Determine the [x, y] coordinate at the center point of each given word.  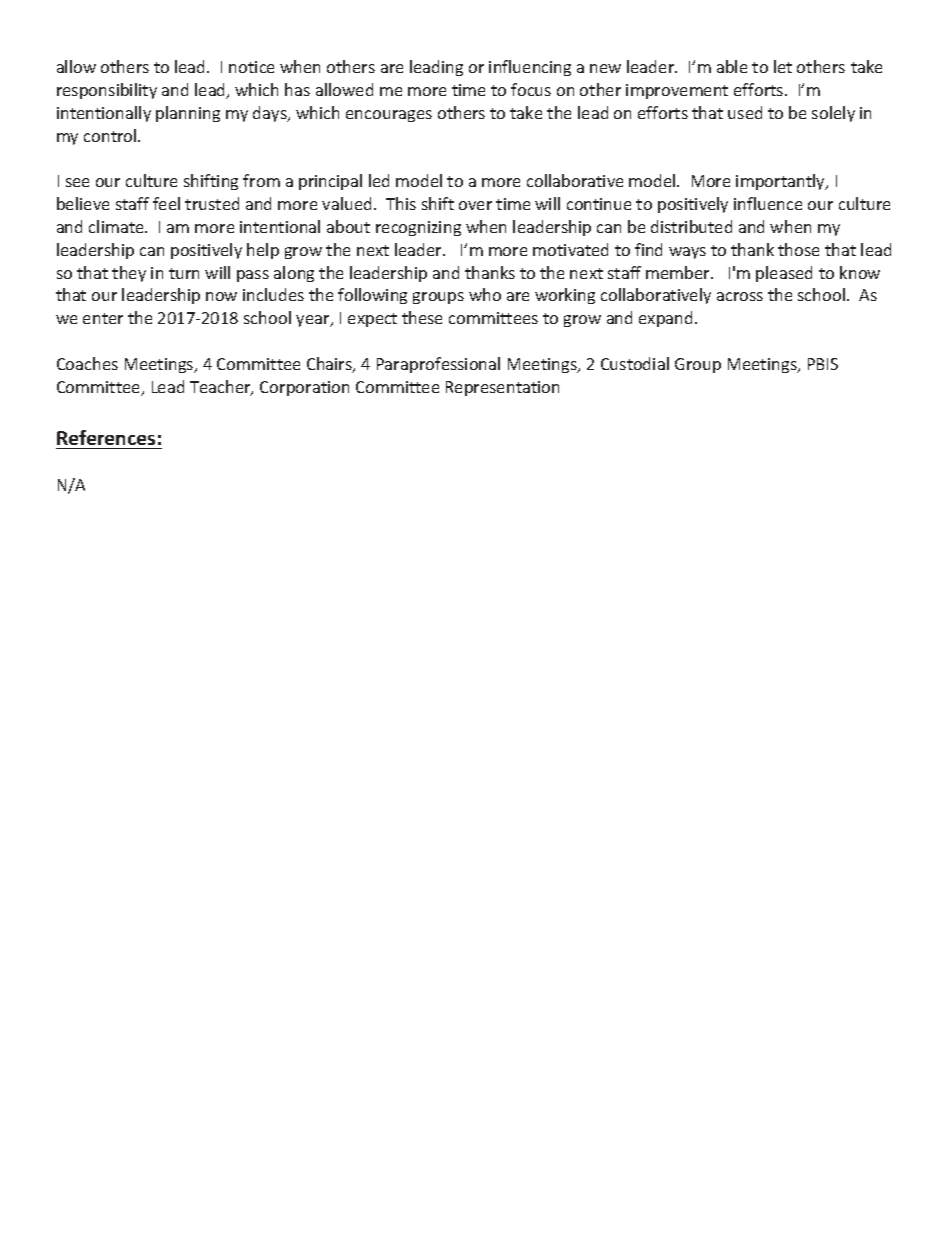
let [783, 66]
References [106, 437]
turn [184, 273]
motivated [570, 249]
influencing [530, 68]
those [798, 249]
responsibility [107, 91]
